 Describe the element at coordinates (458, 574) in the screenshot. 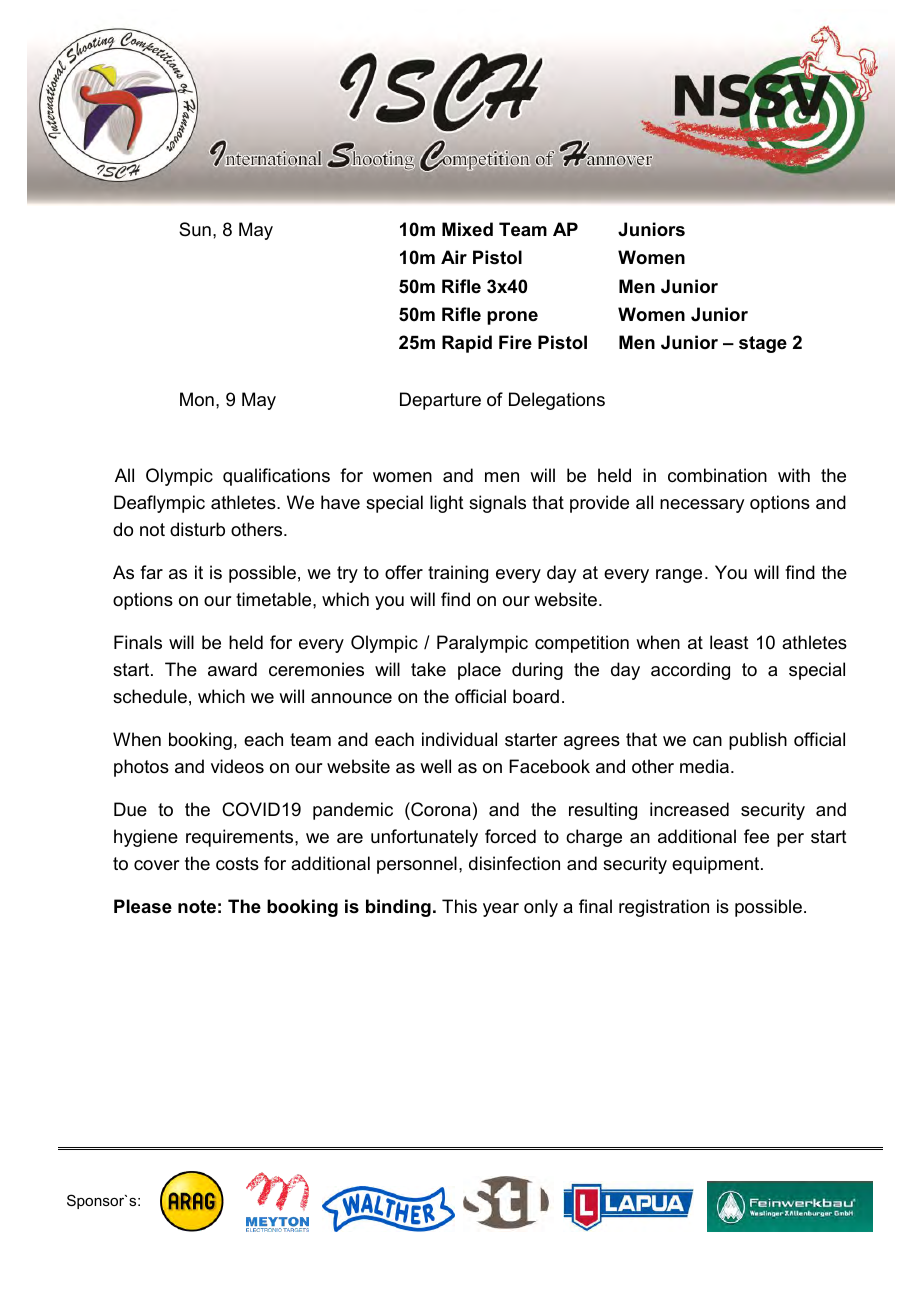

I see `training` at that location.
